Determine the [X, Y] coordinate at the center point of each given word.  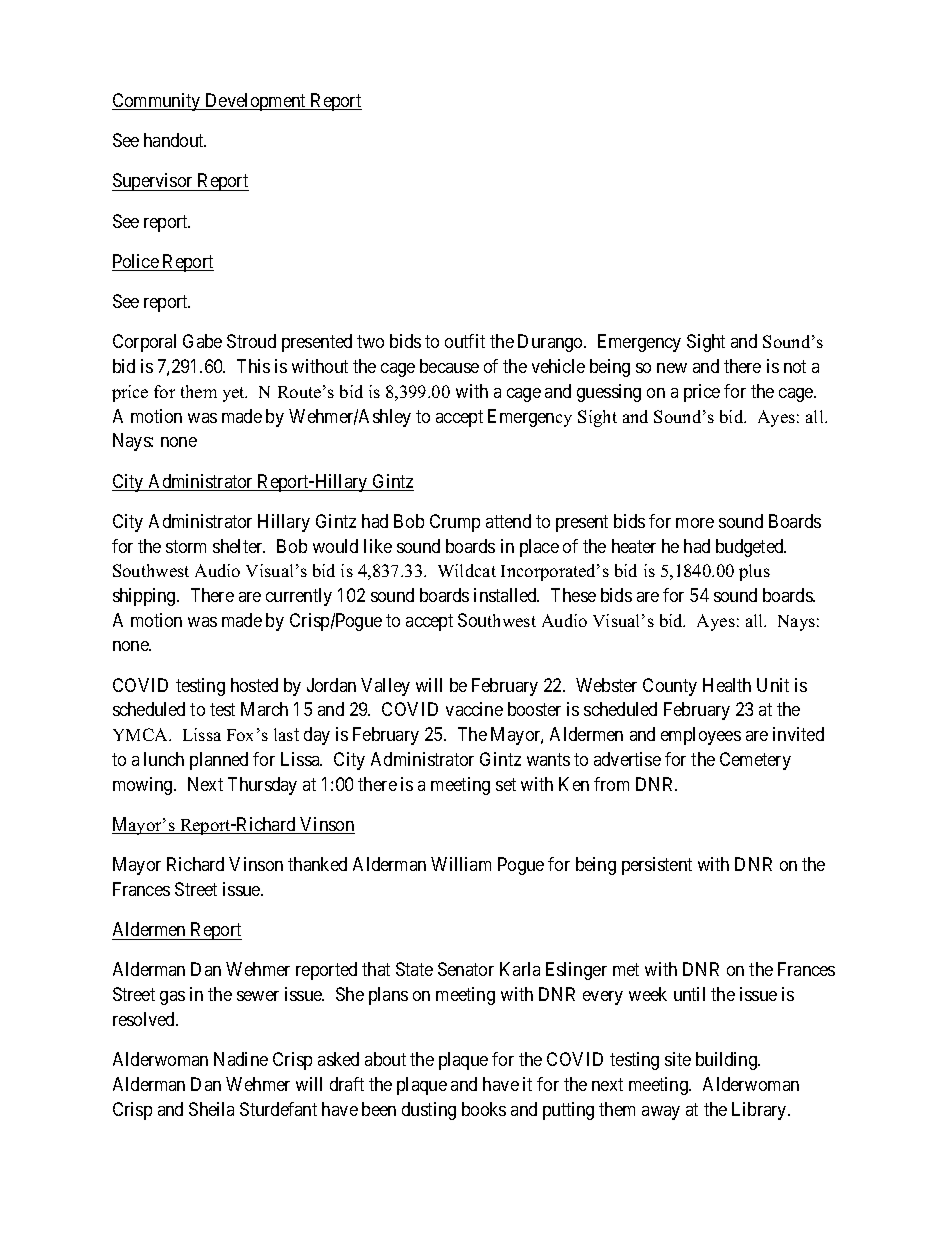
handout [175, 140]
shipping [145, 597]
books [484, 1109]
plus [754, 572]
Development [256, 102]
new [672, 368]
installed [506, 595]
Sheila [211, 1109]
